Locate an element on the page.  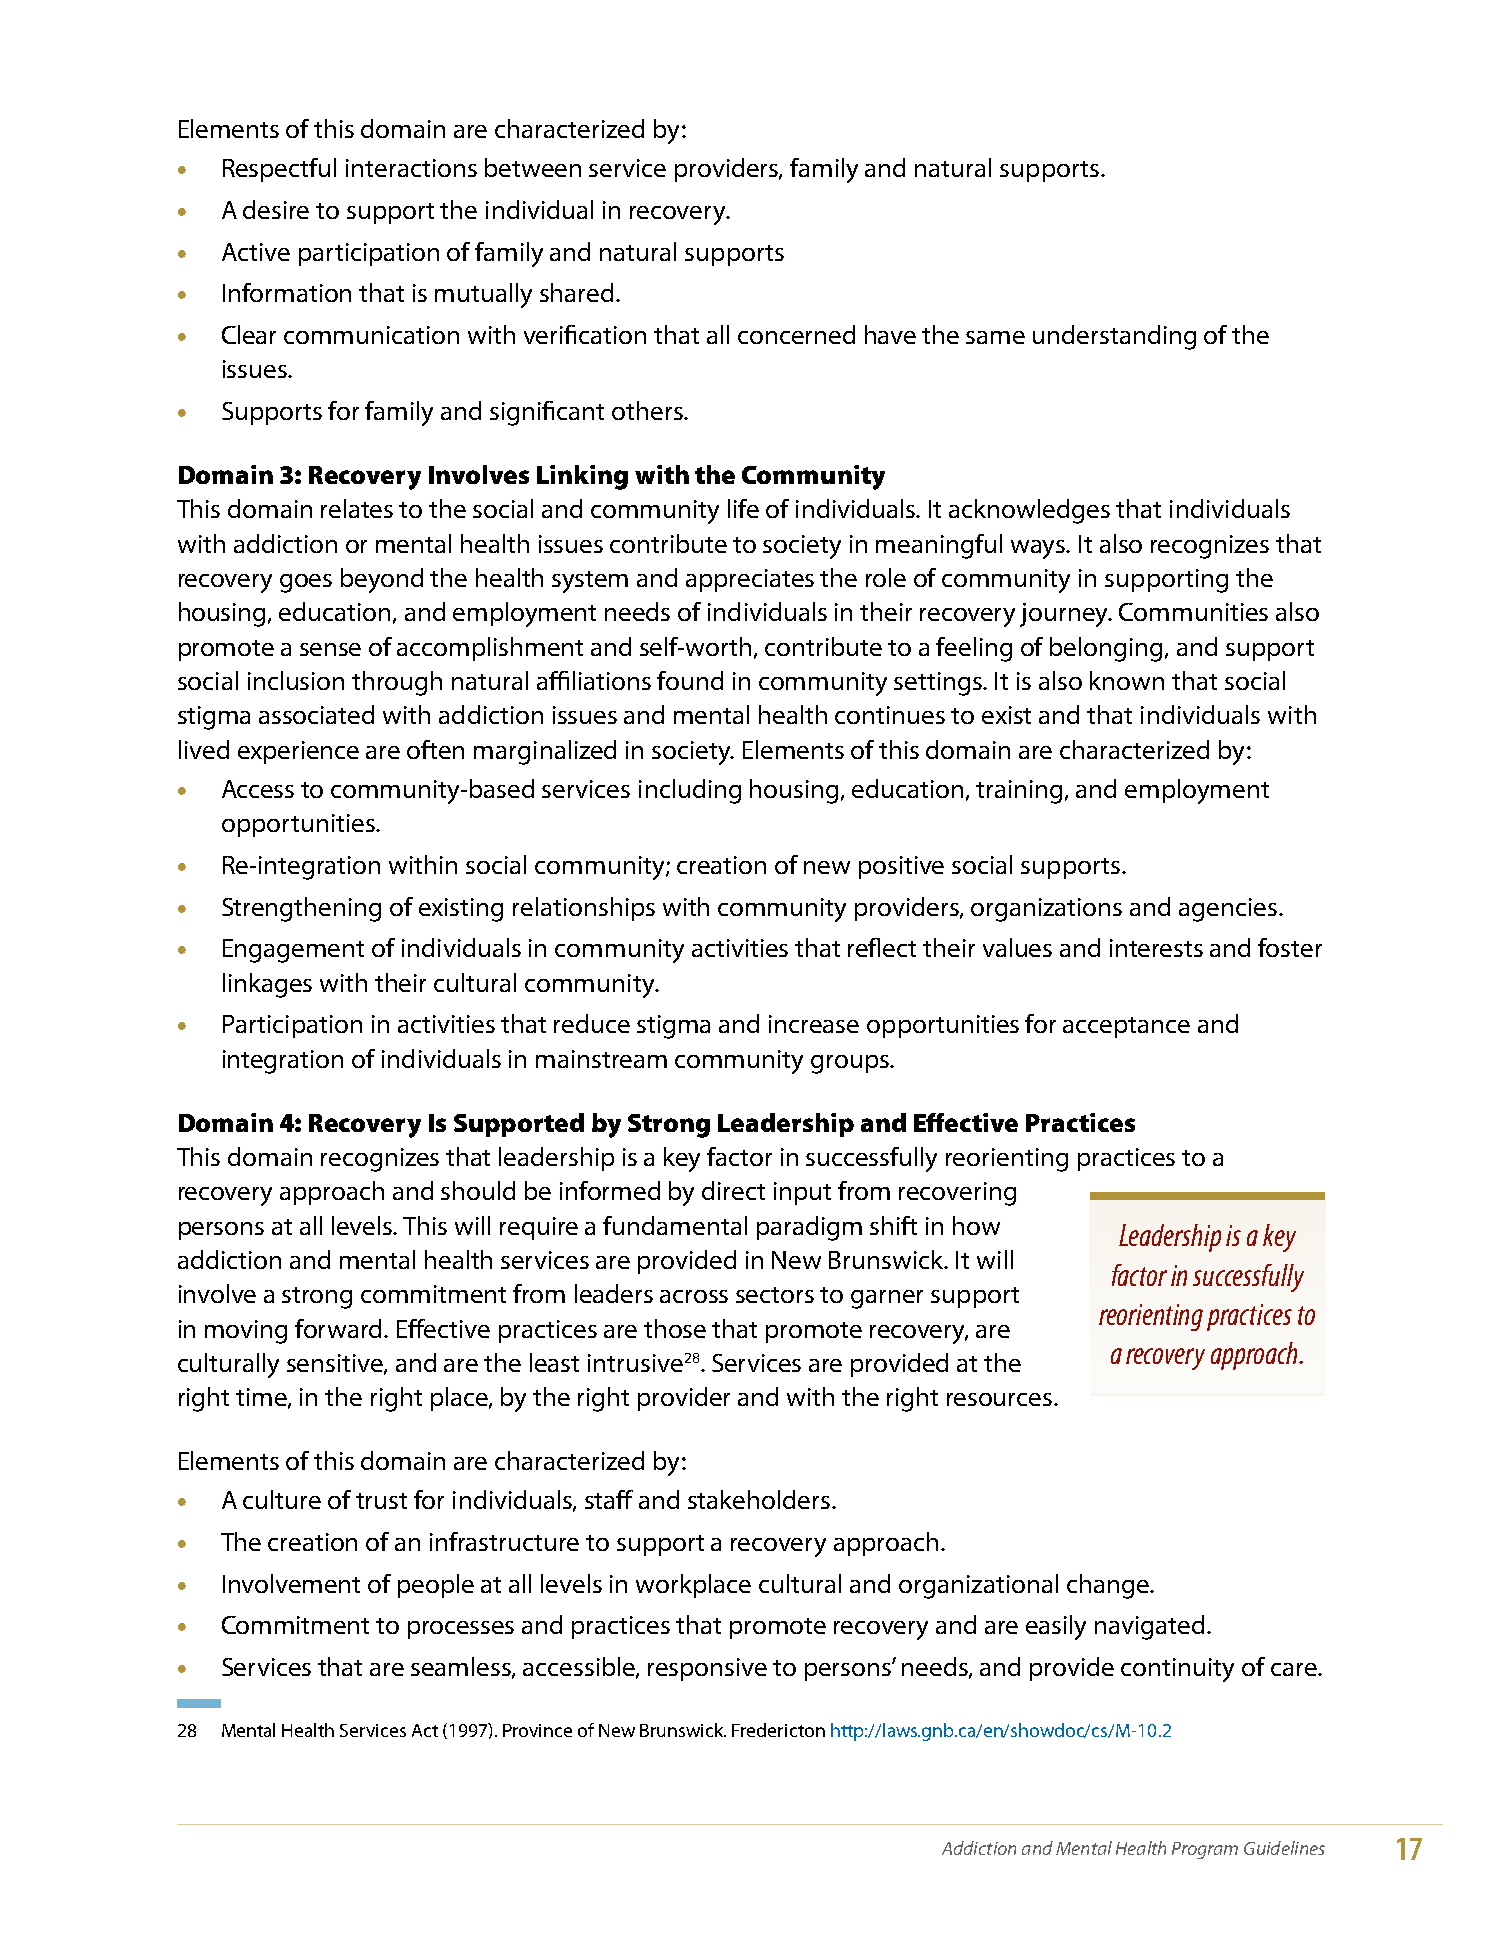
desire is located at coordinates (276, 209).
